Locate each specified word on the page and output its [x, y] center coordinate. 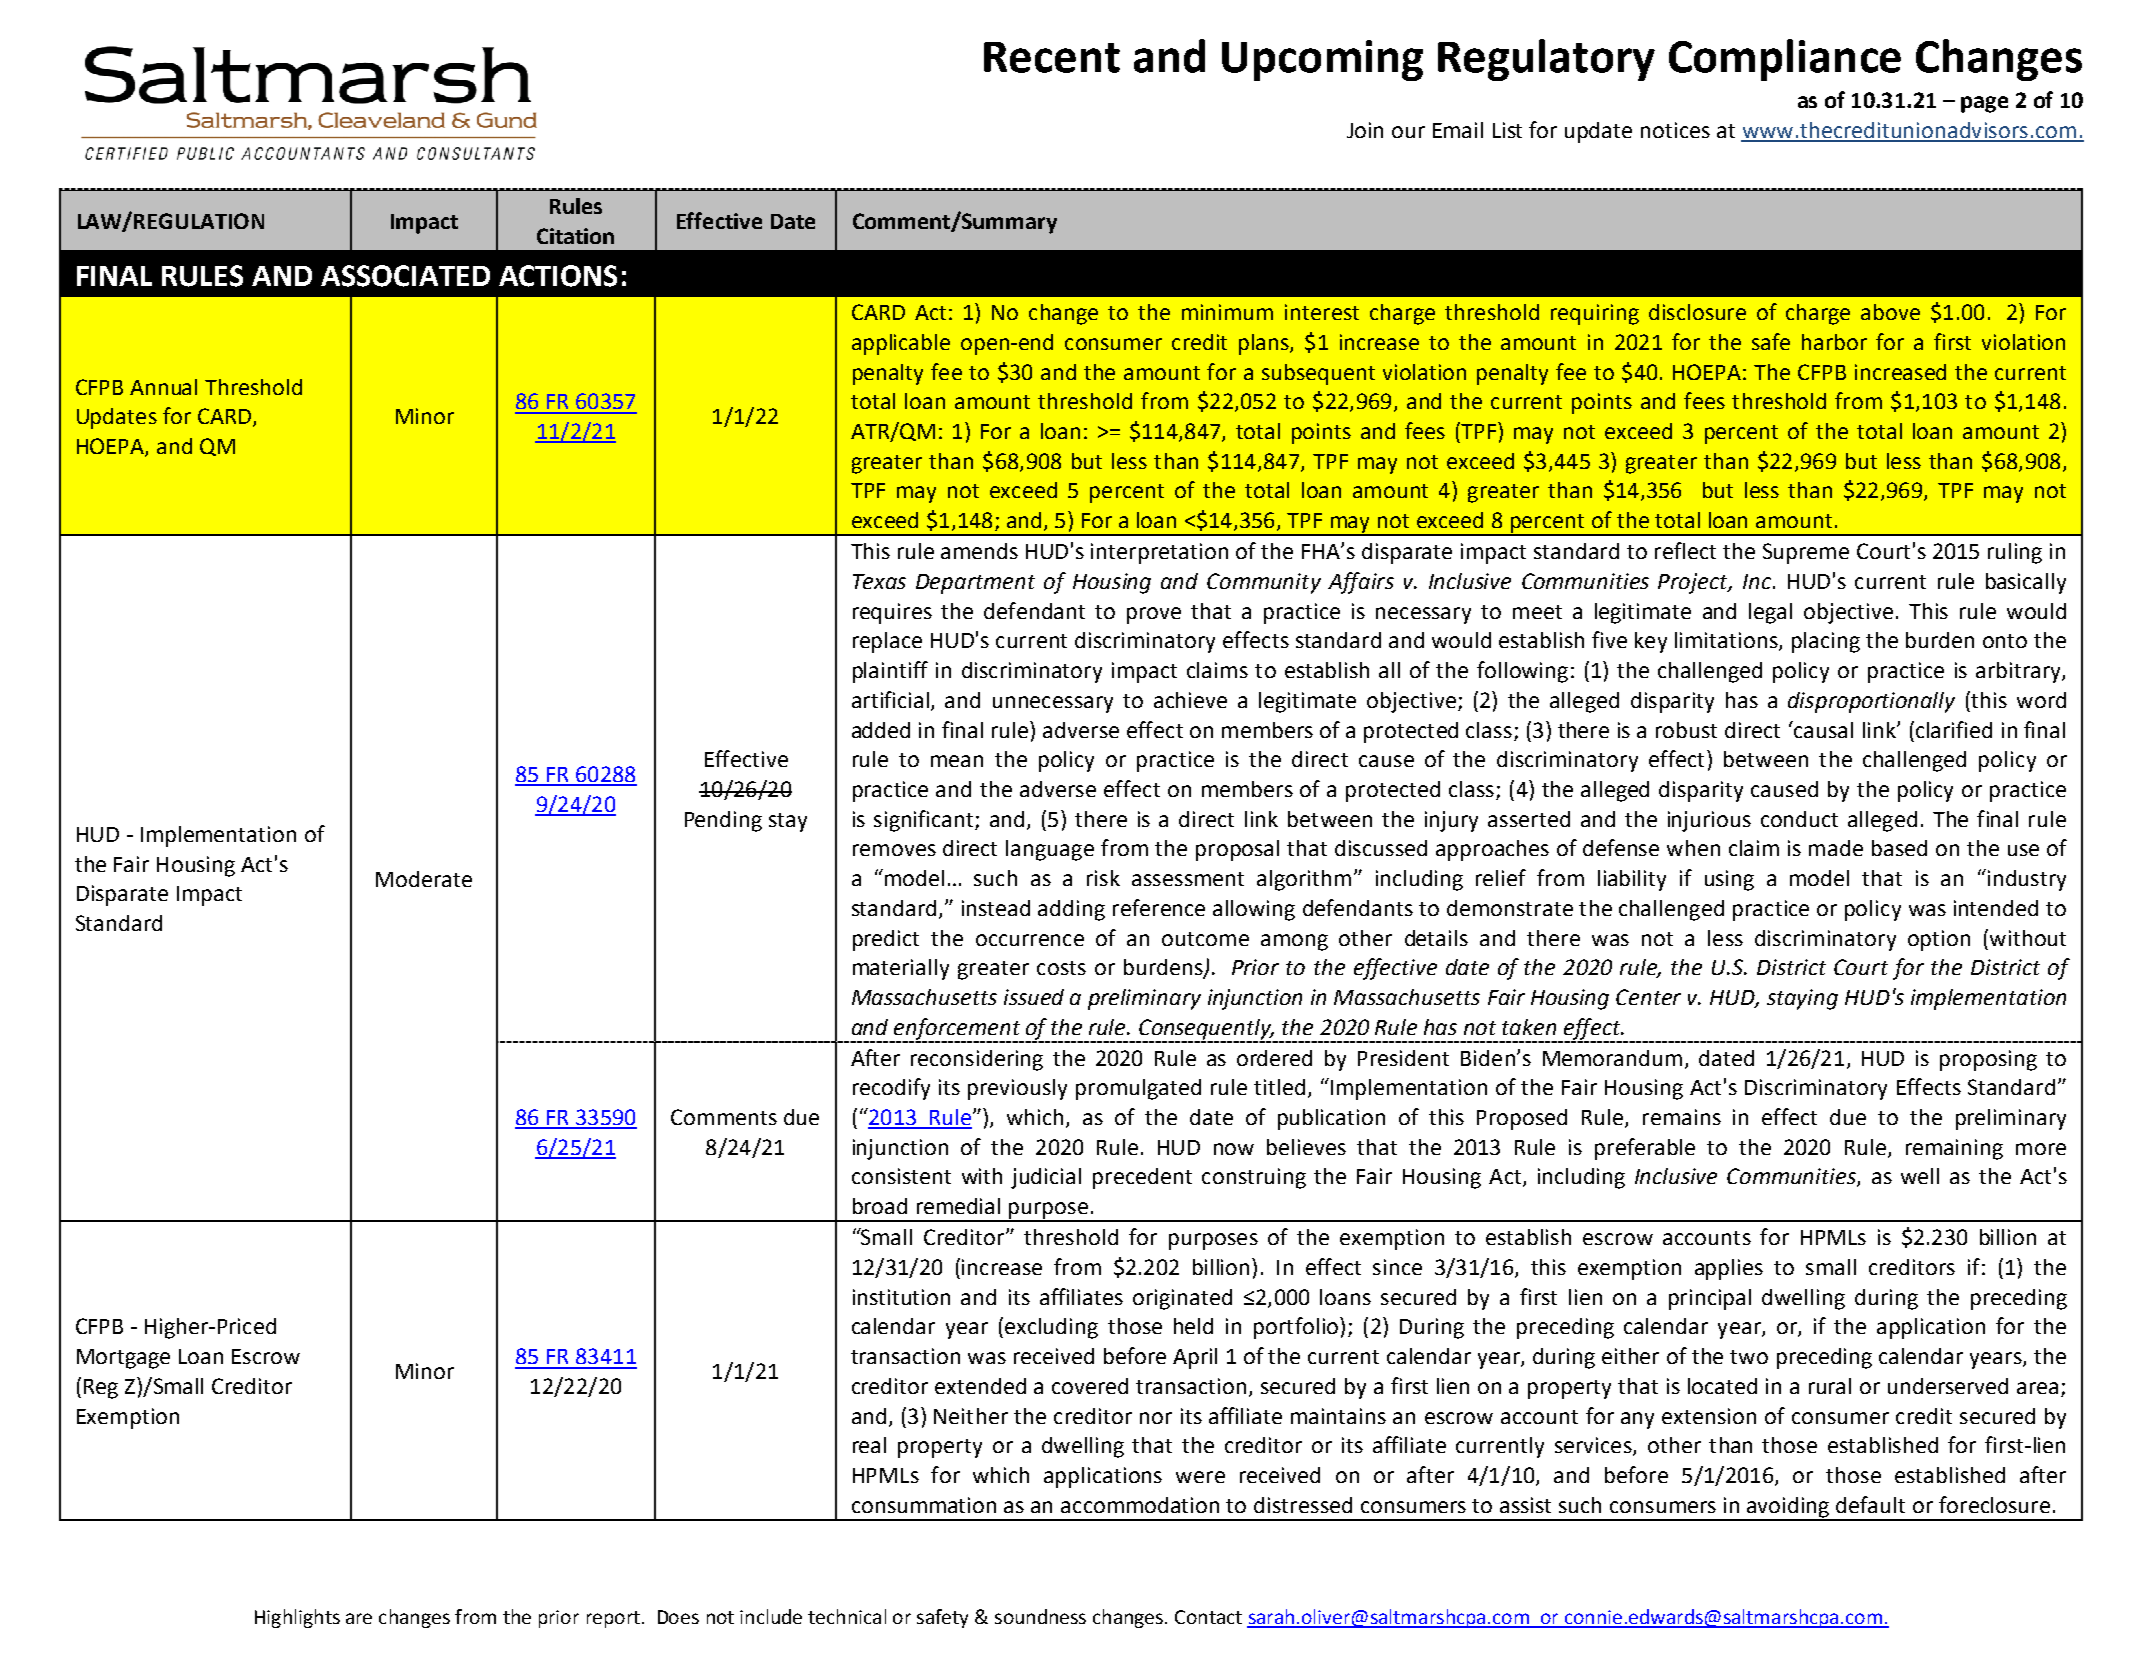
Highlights [297, 1618]
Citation [575, 236]
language [1050, 850]
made [1836, 848]
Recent [1052, 57]
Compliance [1785, 60]
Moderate [424, 879]
